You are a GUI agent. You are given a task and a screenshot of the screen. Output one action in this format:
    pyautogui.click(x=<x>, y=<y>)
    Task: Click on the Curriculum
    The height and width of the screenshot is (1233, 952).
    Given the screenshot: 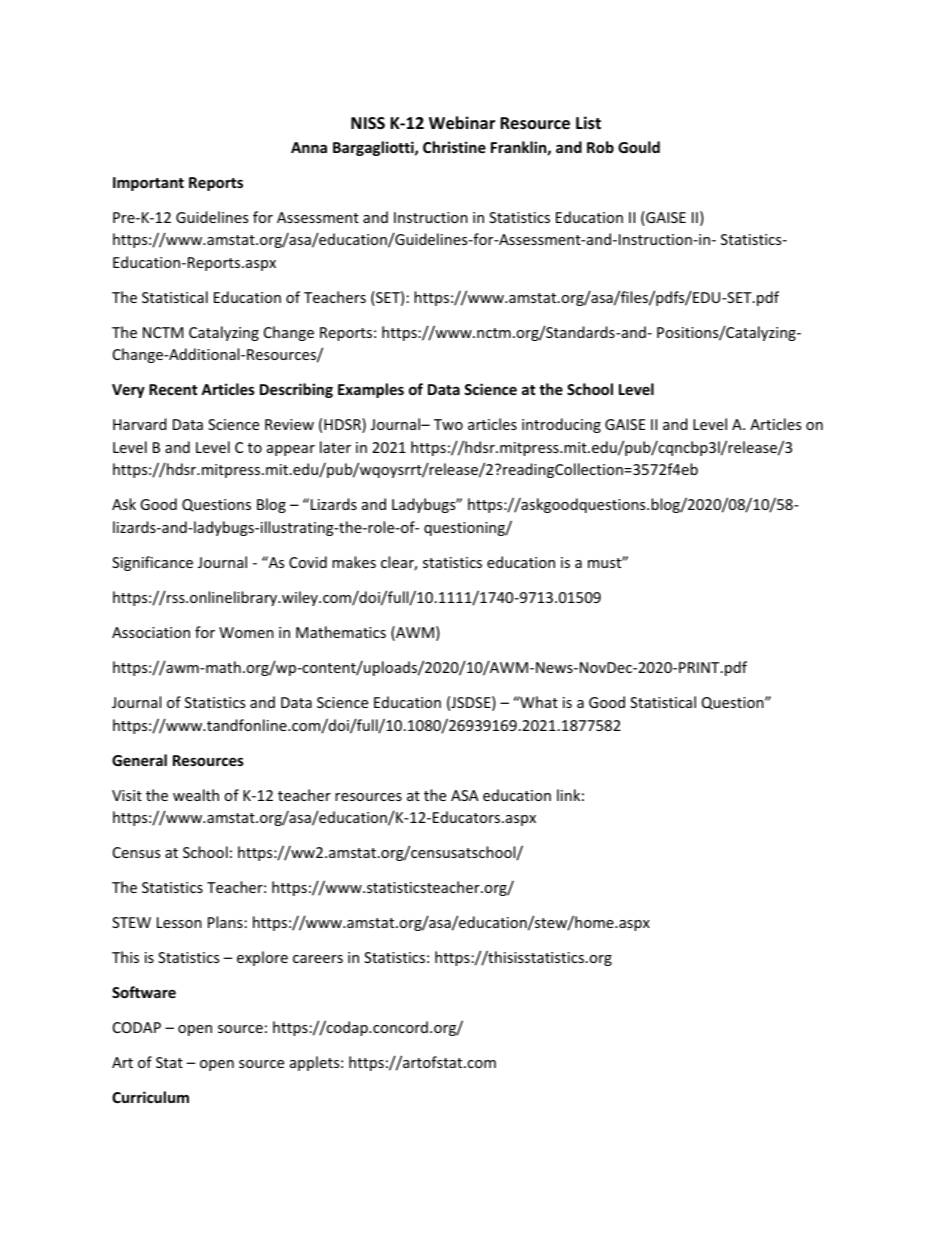 What is the action you would take?
    pyautogui.click(x=150, y=1097)
